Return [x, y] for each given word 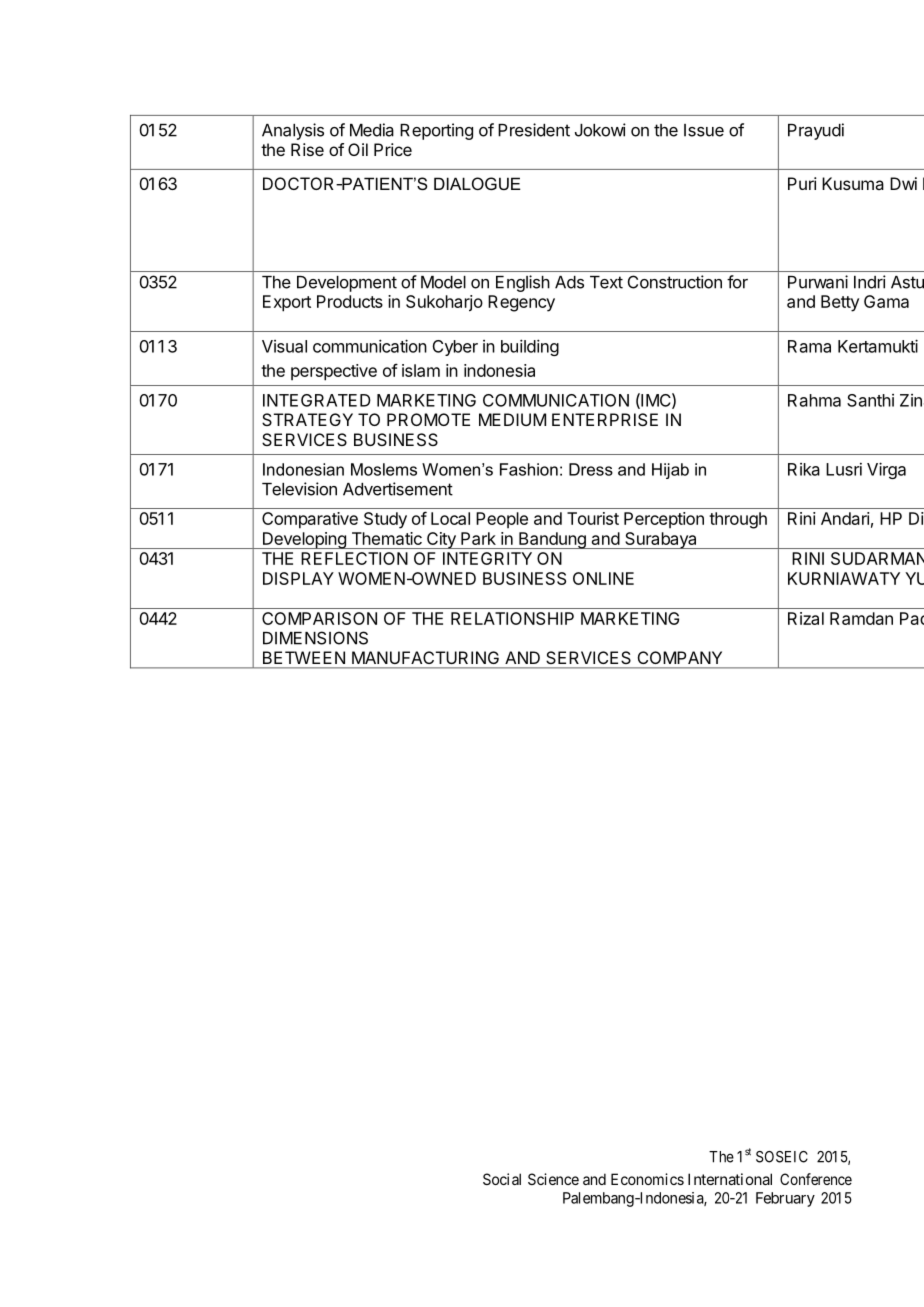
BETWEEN [304, 657]
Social [502, 1179]
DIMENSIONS [315, 638]
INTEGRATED [317, 400]
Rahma [814, 400]
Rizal [806, 618]
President [534, 130]
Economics [647, 1179]
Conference [816, 1179]
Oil [358, 149]
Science [553, 1179]
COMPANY [680, 657]
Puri [802, 183]
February [785, 1199]
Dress [591, 469]
